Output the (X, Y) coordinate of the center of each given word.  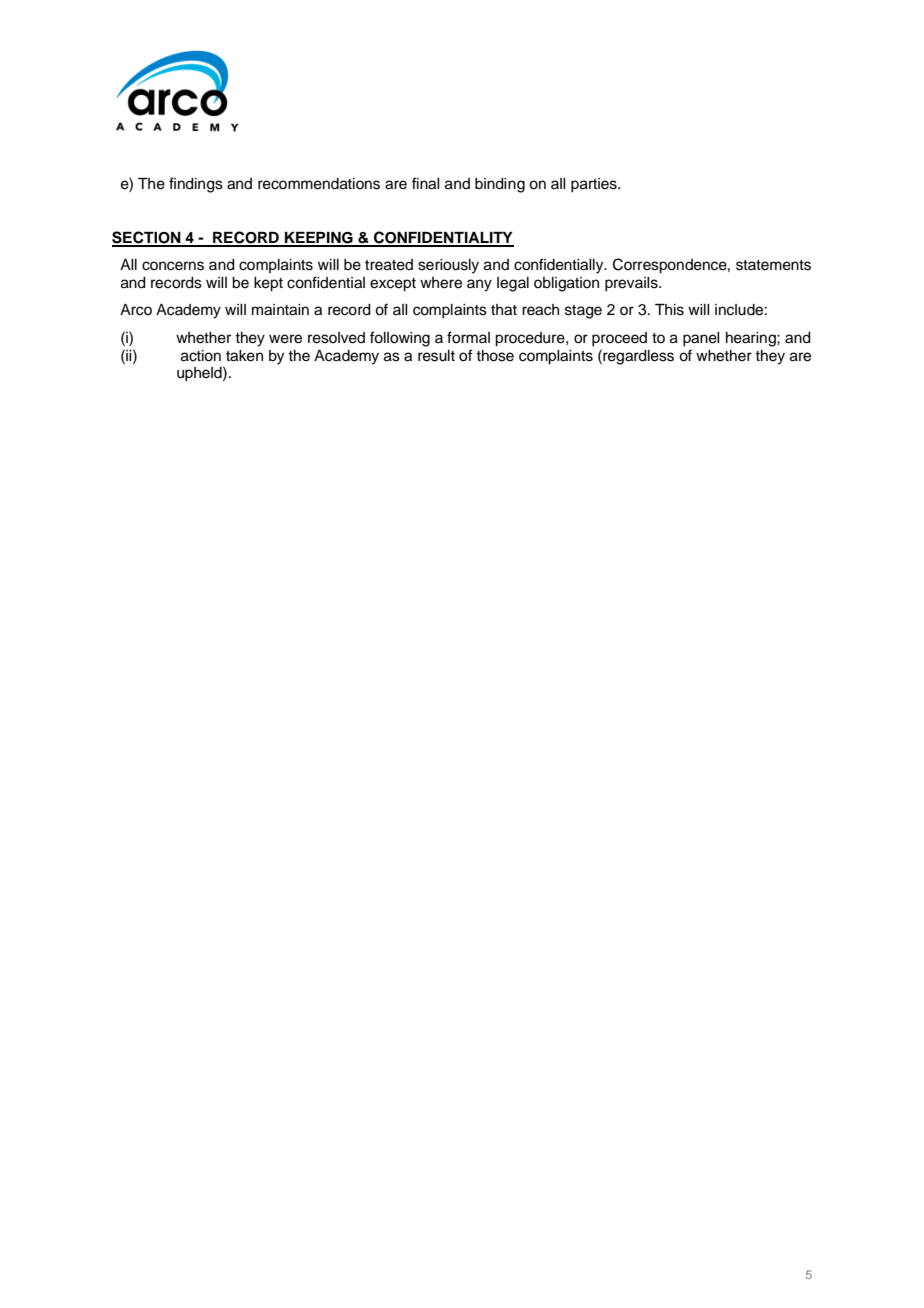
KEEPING (319, 239)
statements (773, 265)
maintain (280, 310)
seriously (448, 266)
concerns (173, 266)
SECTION (147, 238)
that (504, 310)
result (436, 356)
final (426, 183)
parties (595, 185)
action (201, 356)
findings (196, 185)
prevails (632, 284)
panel (701, 339)
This (669, 310)
